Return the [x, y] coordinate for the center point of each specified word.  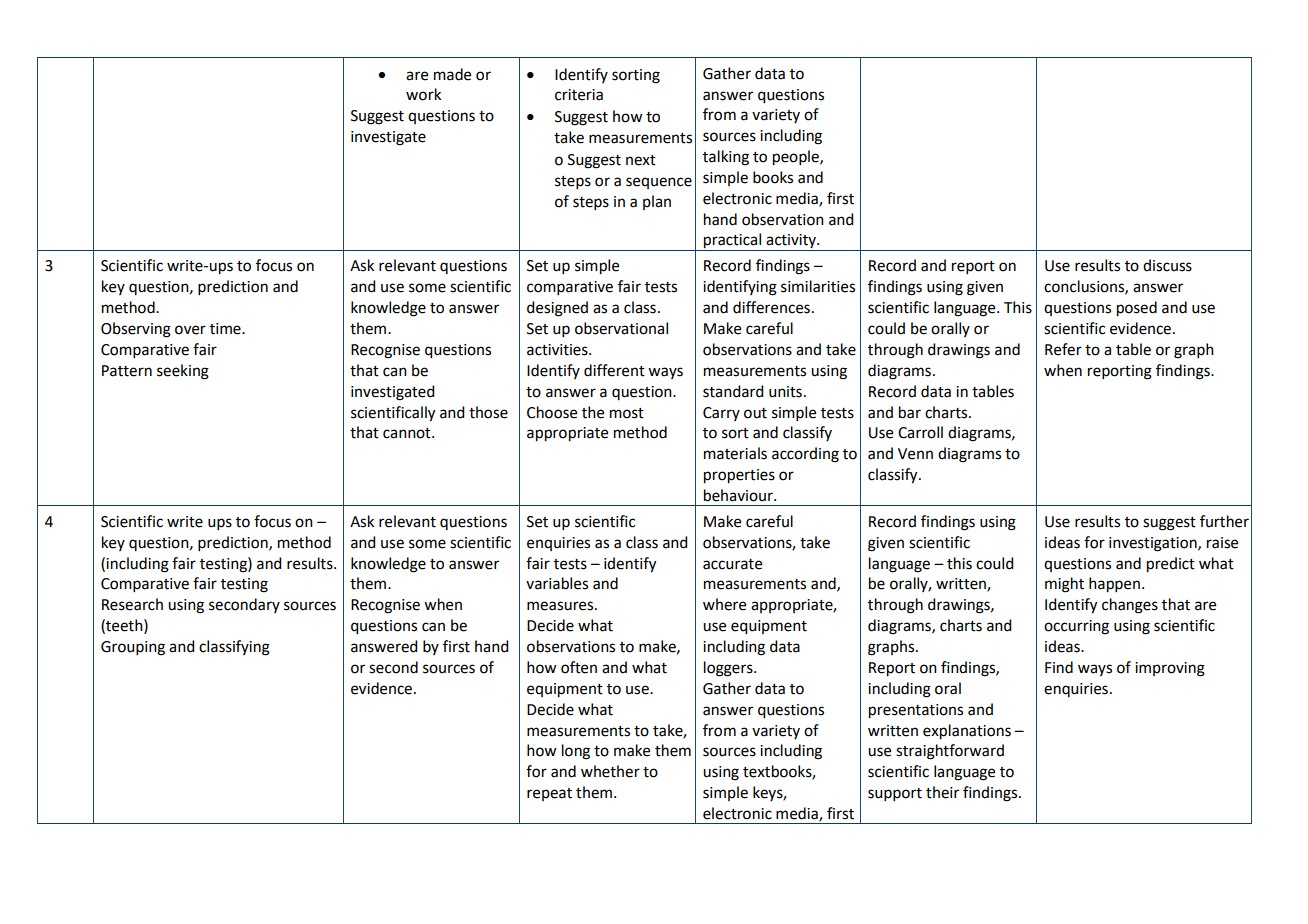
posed [1137, 309]
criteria [579, 95]
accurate [732, 564]
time [226, 329]
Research [132, 604]
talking [726, 158]
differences [771, 307]
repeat [549, 794]
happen [1114, 585]
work [423, 94]
